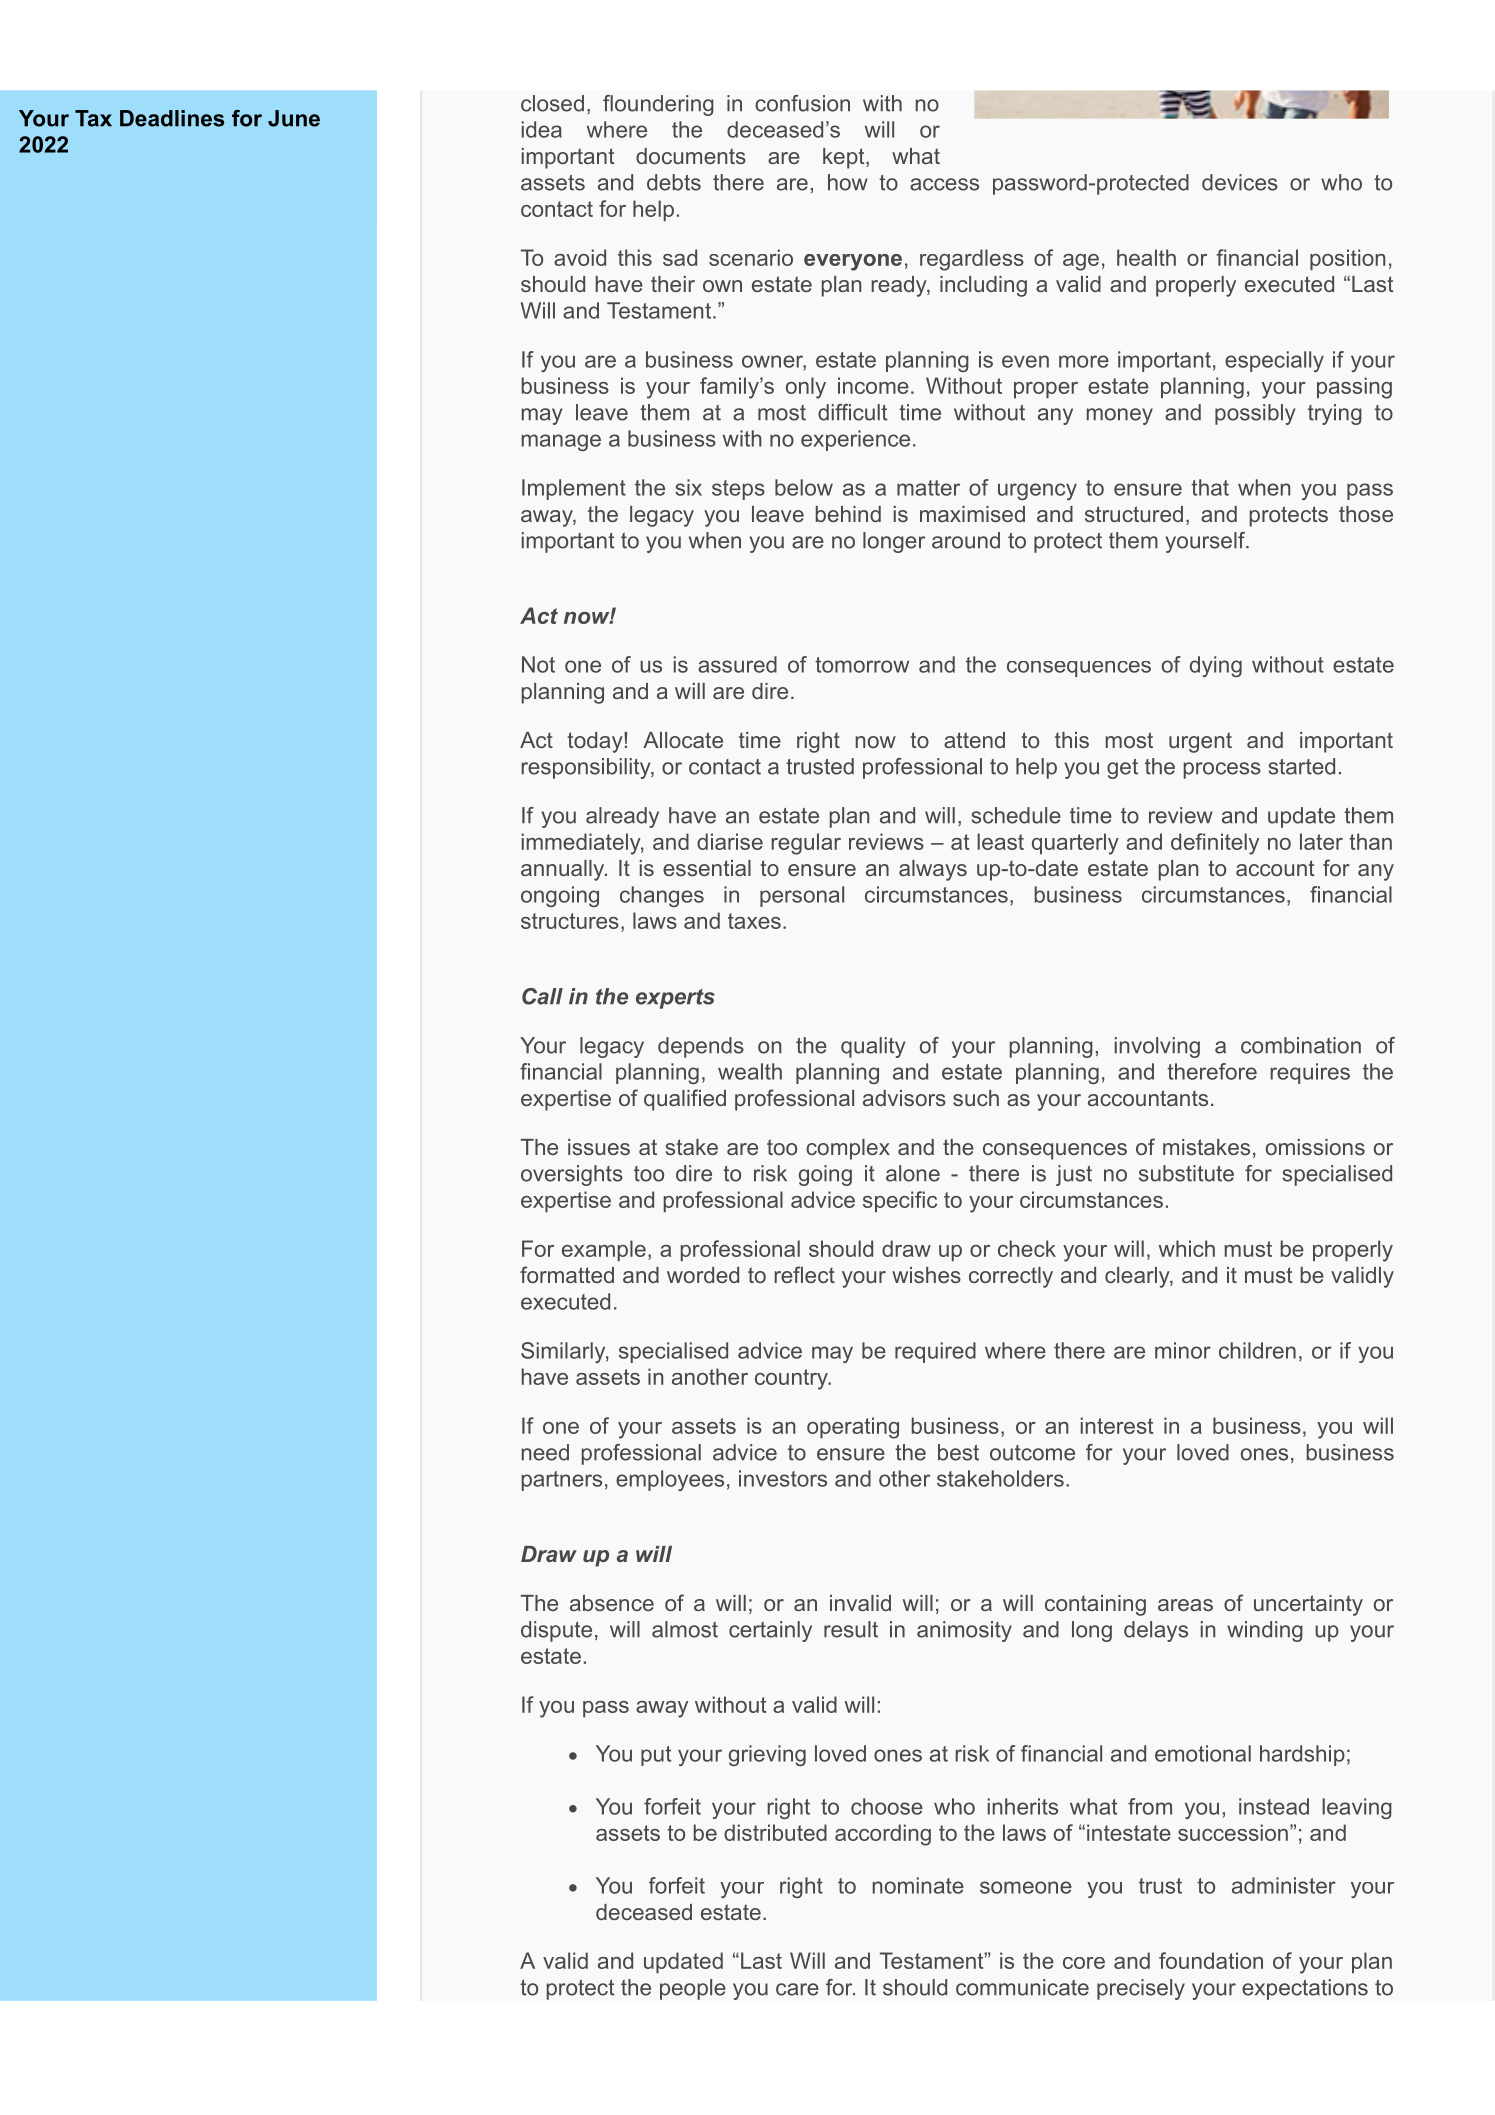 This screenshot has height=2115, width=1495. Describe the element at coordinates (1240, 182) in the screenshot. I see `devices` at that location.
